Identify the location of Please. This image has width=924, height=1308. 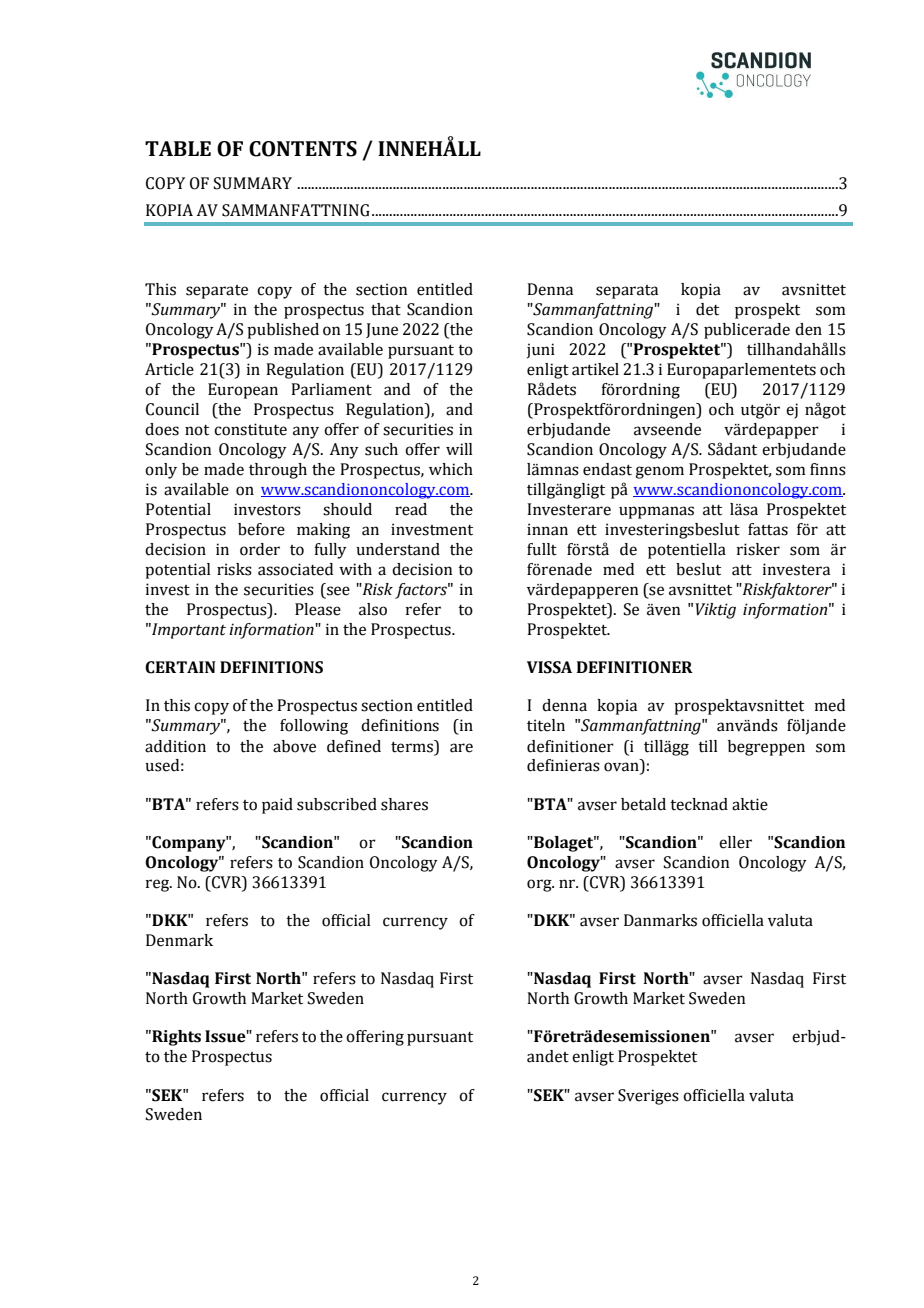
(318, 609).
